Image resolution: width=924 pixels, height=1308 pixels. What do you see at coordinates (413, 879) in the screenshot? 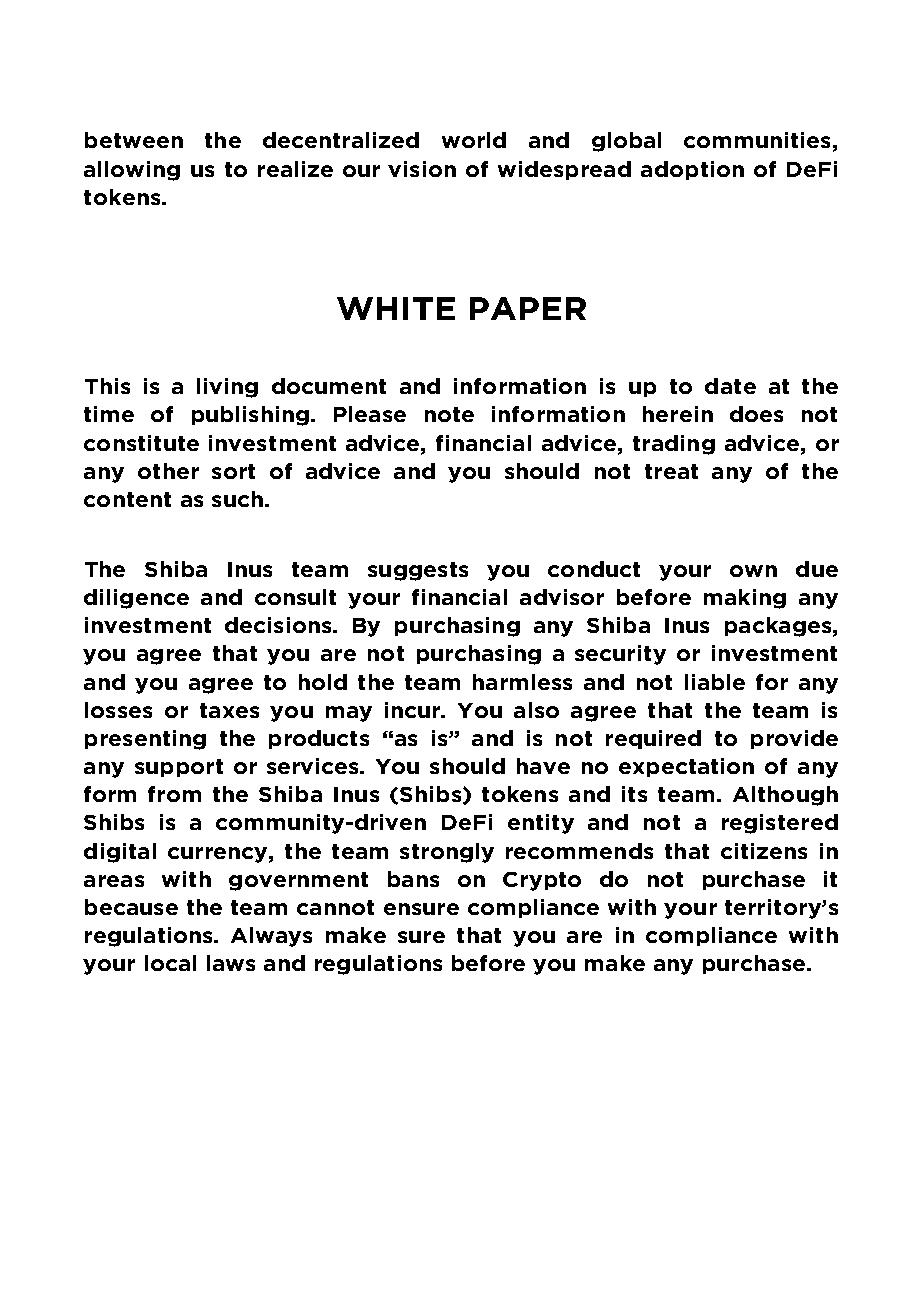
I see `bans` at bounding box center [413, 879].
